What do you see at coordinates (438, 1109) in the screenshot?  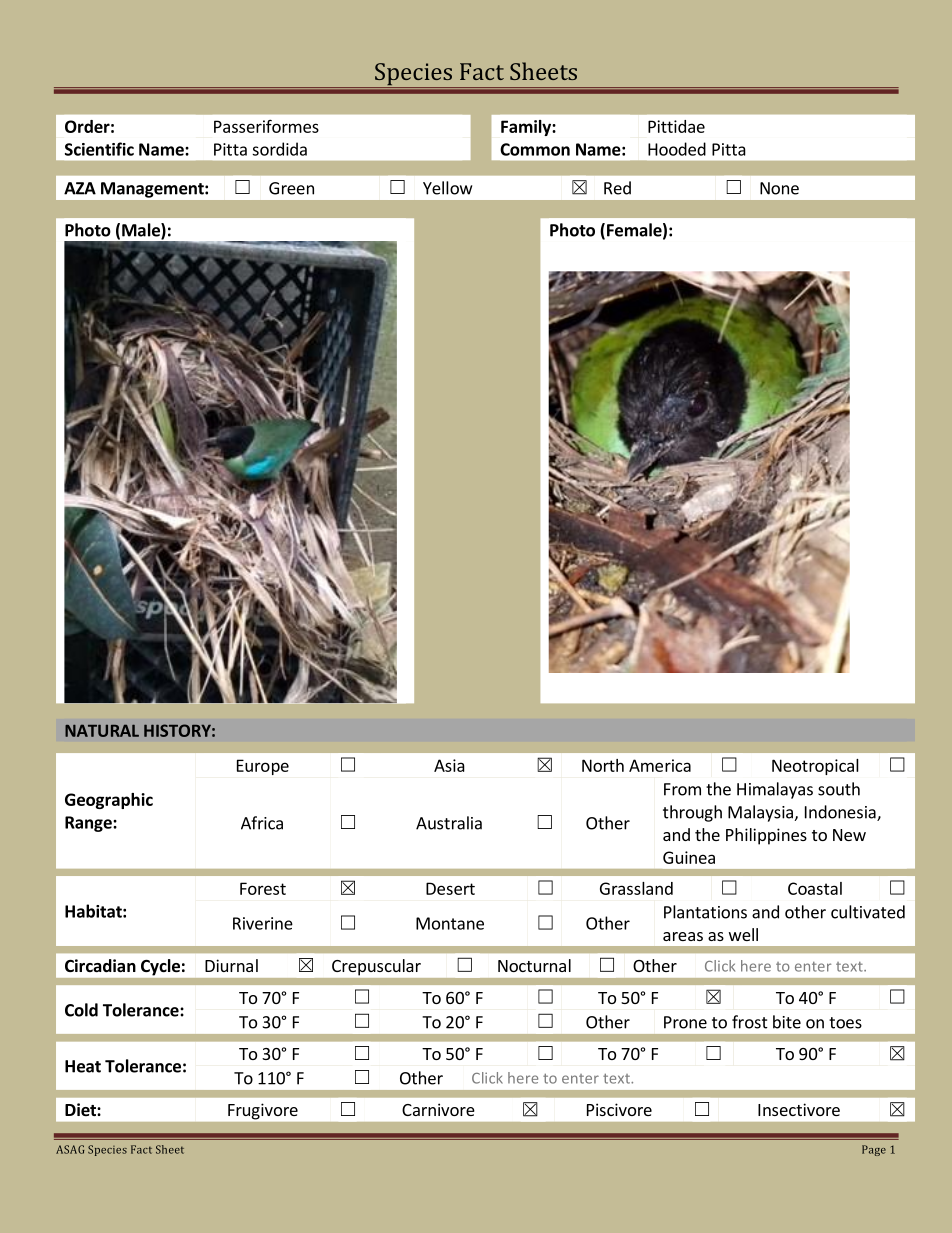 I see `Carnivore` at bounding box center [438, 1109].
